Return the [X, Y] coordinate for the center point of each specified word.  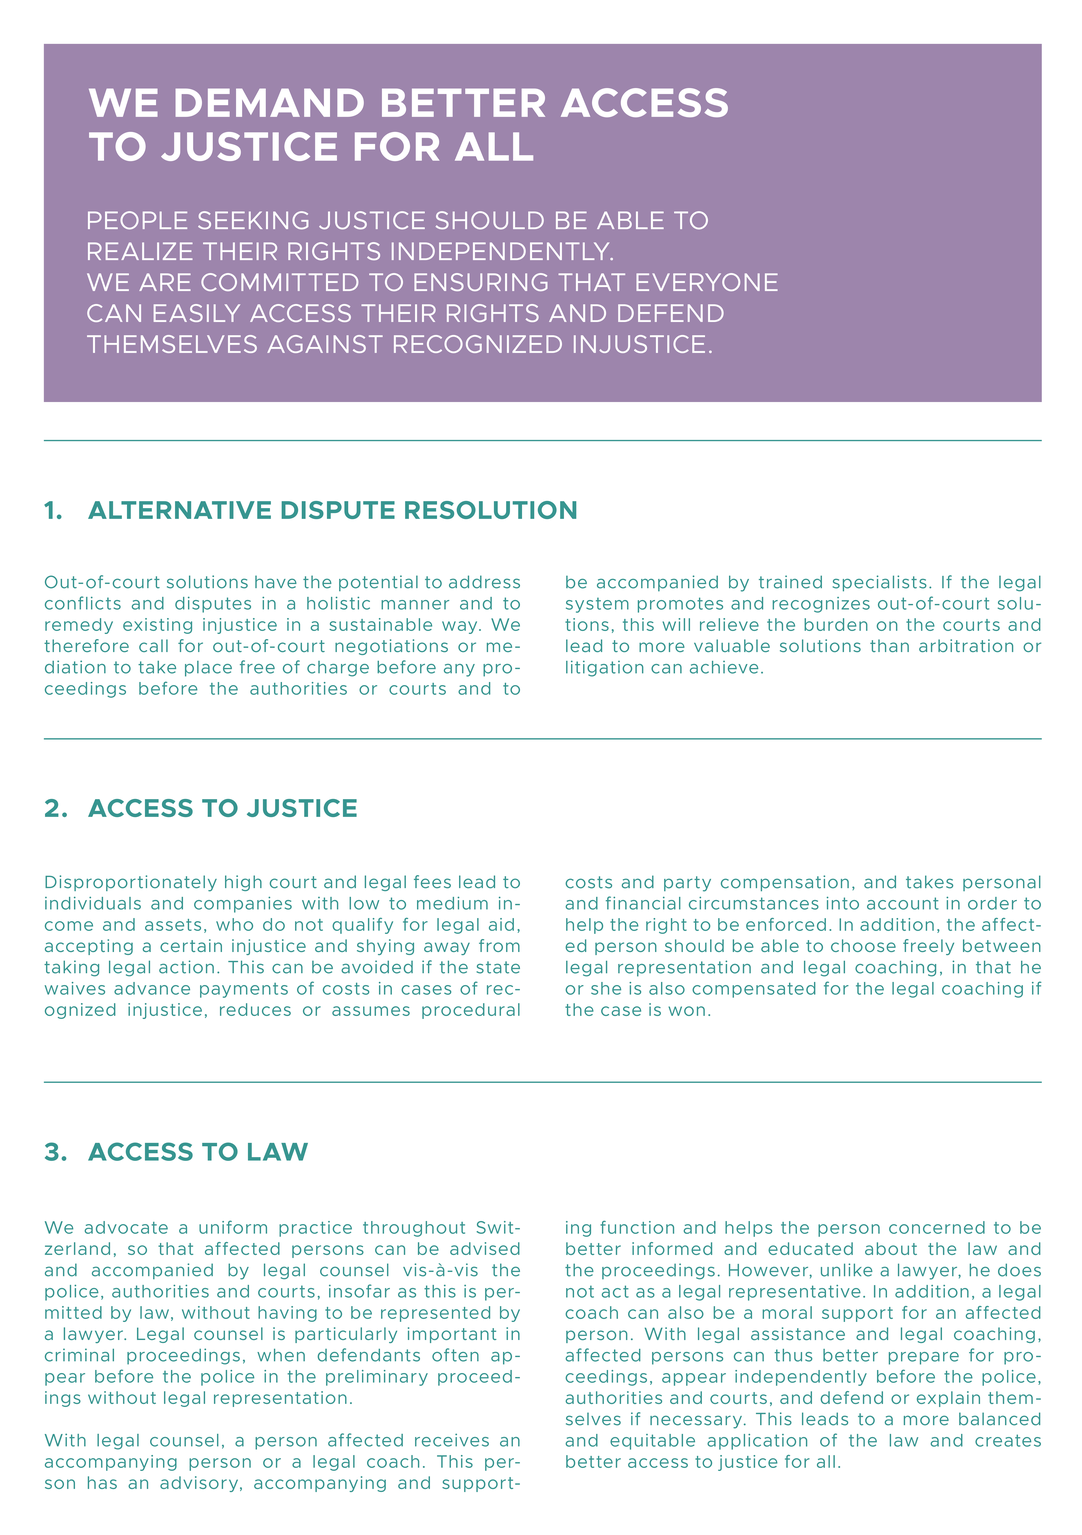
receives [452, 1440]
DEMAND [270, 102]
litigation [605, 668]
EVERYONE [707, 282]
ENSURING [481, 282]
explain [948, 1399]
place [208, 669]
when [281, 1355]
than [889, 645]
